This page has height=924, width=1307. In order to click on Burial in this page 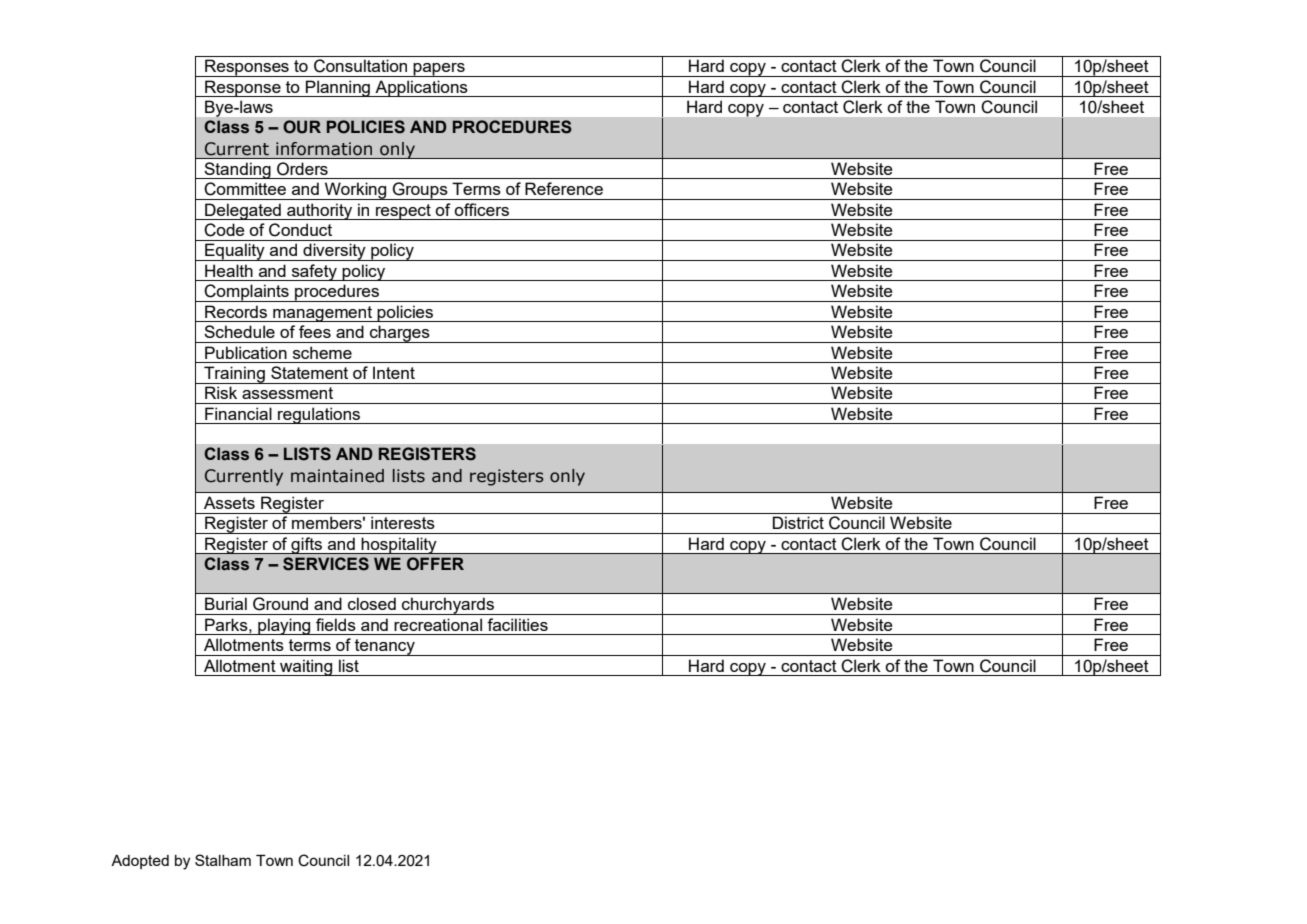, I will do `click(226, 603)`.
